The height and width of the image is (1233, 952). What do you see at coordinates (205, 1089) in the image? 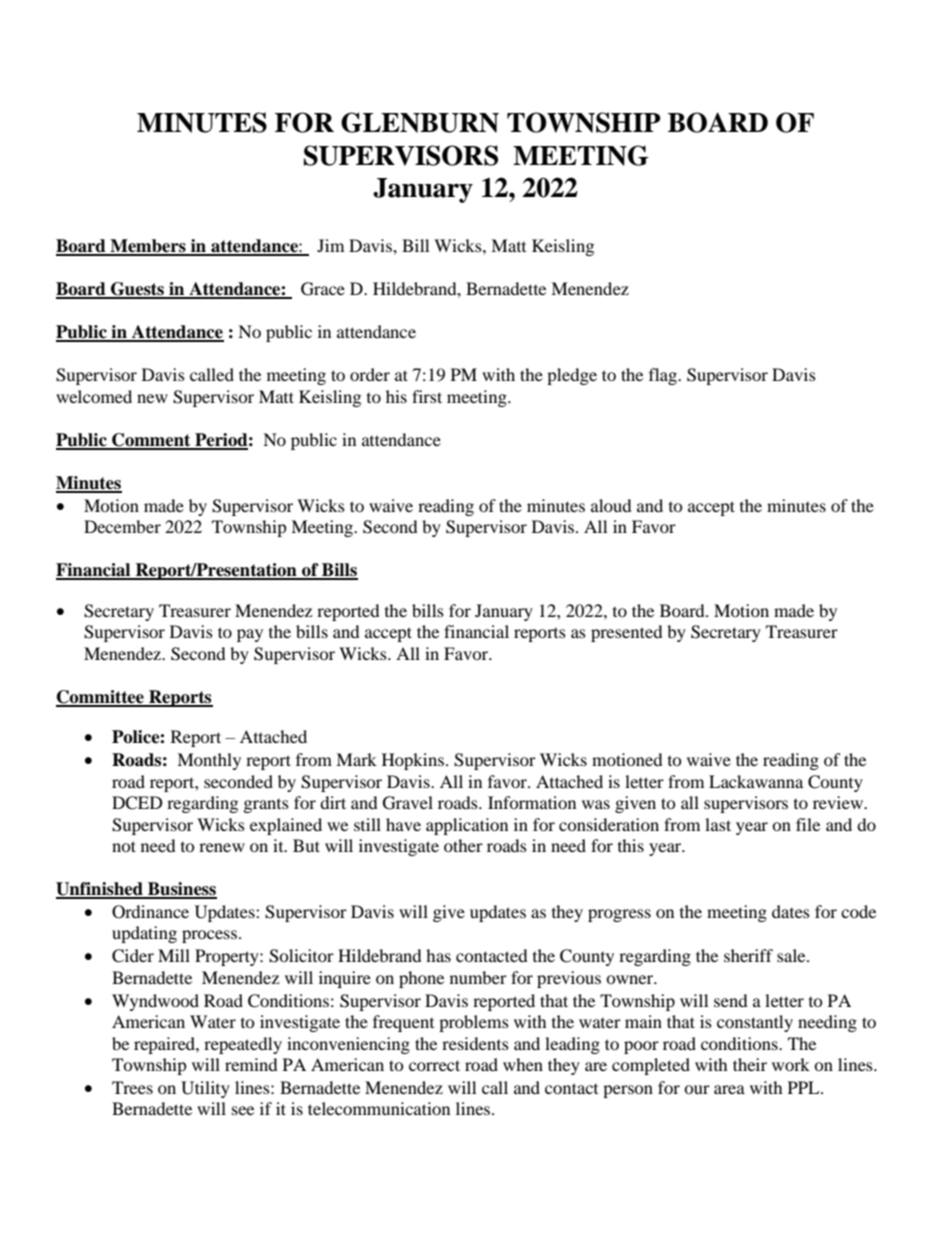
I see `Utility` at bounding box center [205, 1089].
